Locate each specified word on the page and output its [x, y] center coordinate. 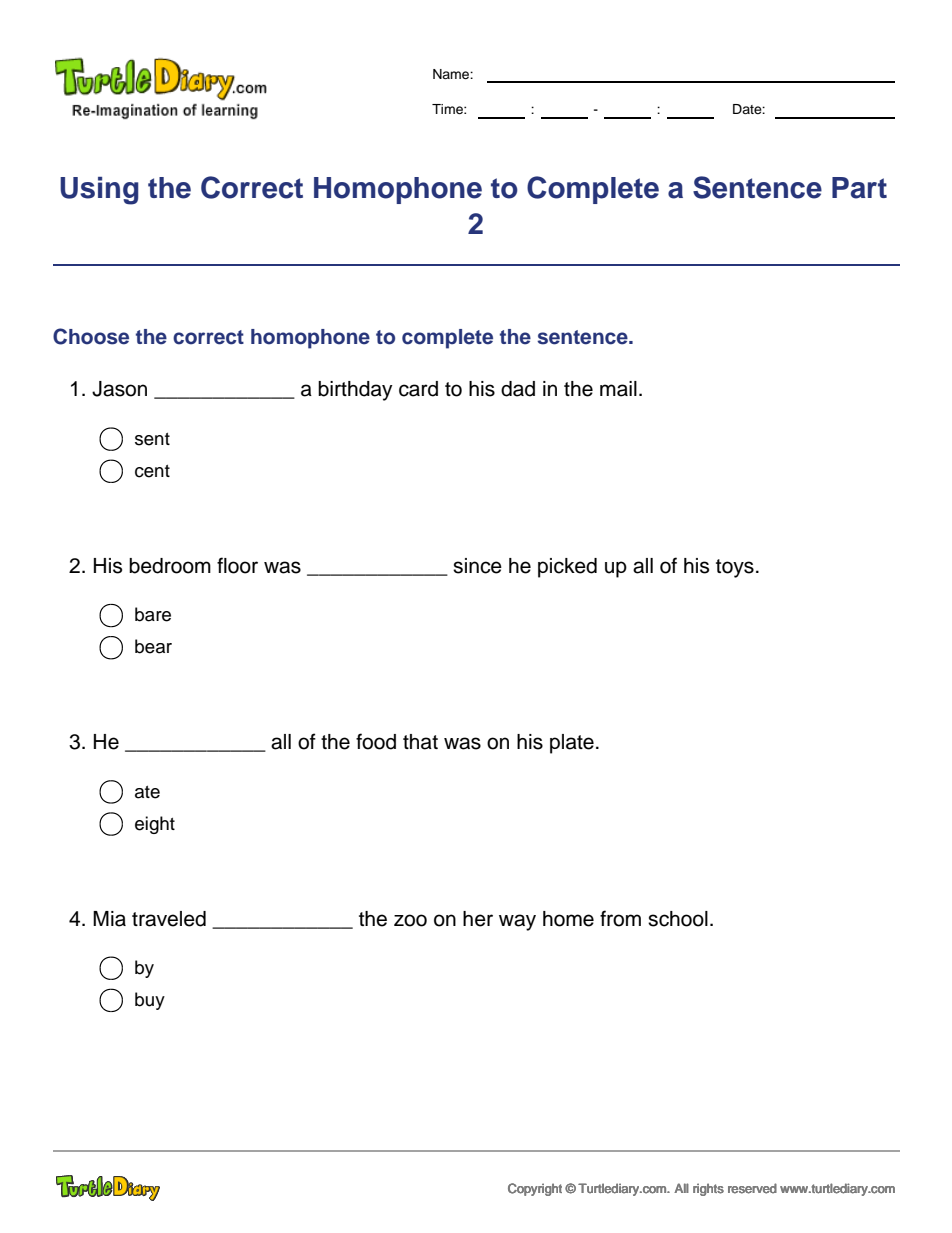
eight [155, 825]
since [477, 566]
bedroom [170, 566]
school [678, 919]
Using [99, 191]
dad [518, 389]
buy [150, 1001]
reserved [752, 1188]
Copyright [535, 1189]
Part [859, 188]
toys [735, 568]
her [478, 919]
